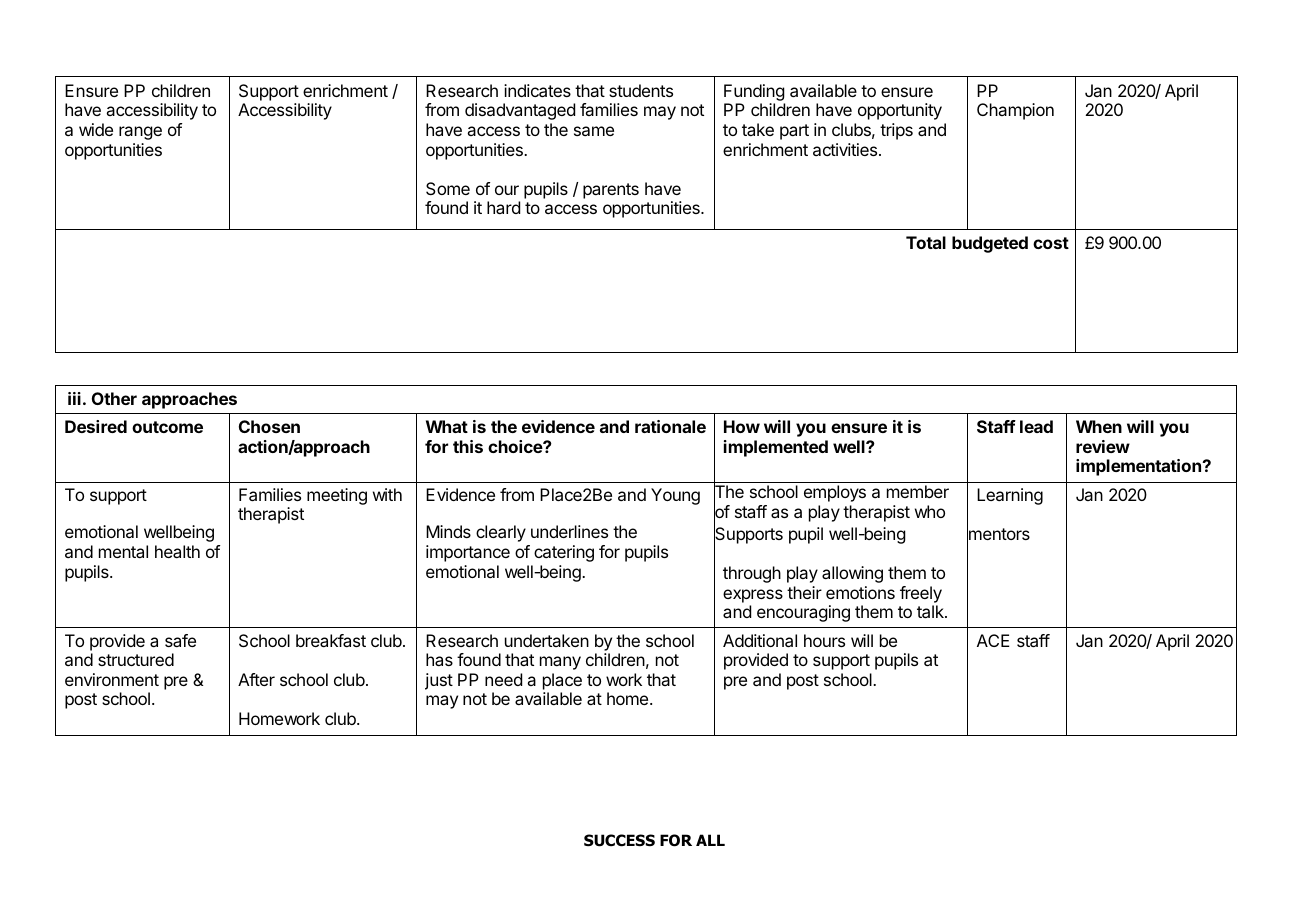 The image size is (1309, 924). Describe the element at coordinates (180, 640) in the screenshot. I see `safe` at that location.
